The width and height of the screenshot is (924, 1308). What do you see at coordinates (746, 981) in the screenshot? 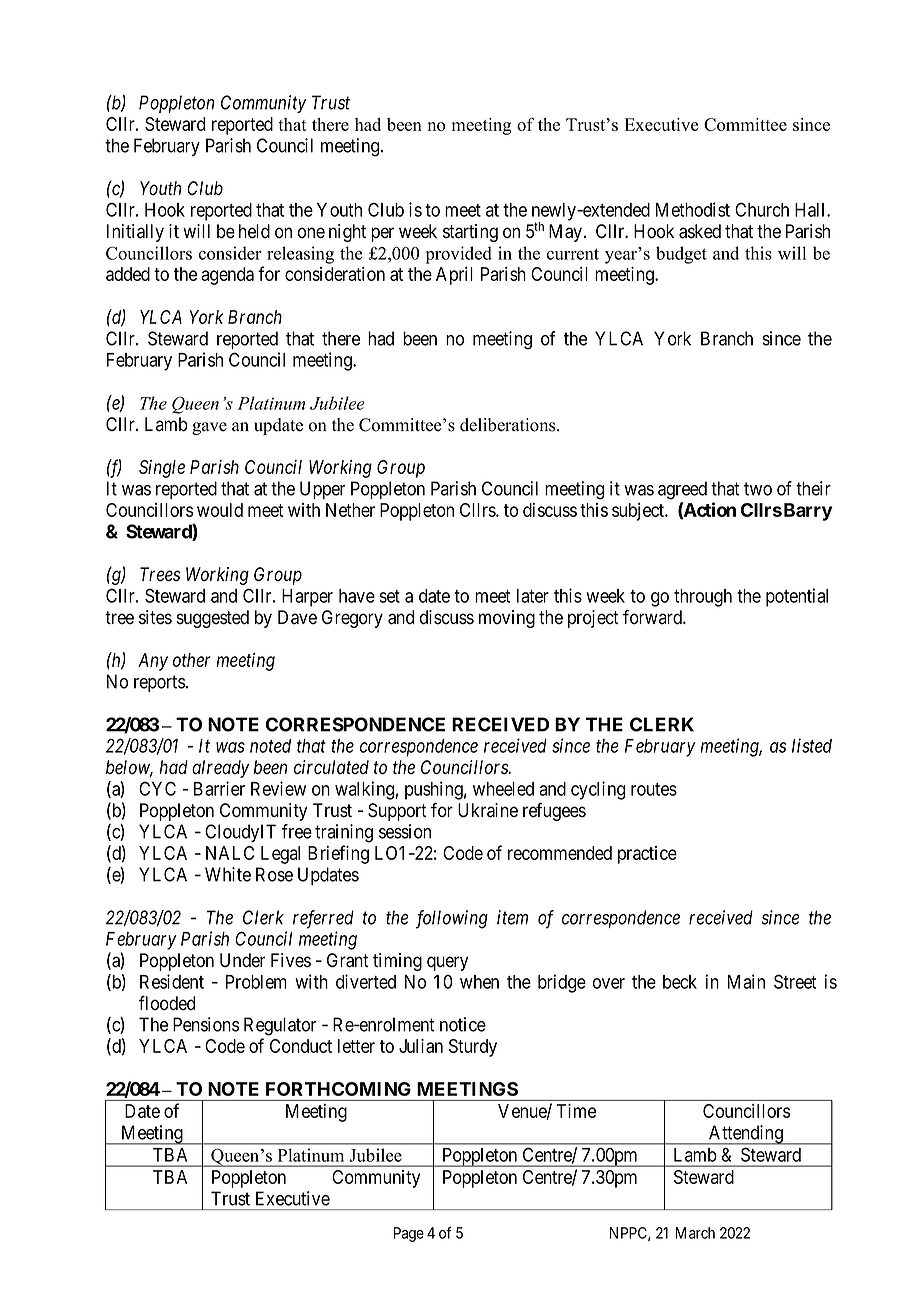
I see `Main` at bounding box center [746, 981].
